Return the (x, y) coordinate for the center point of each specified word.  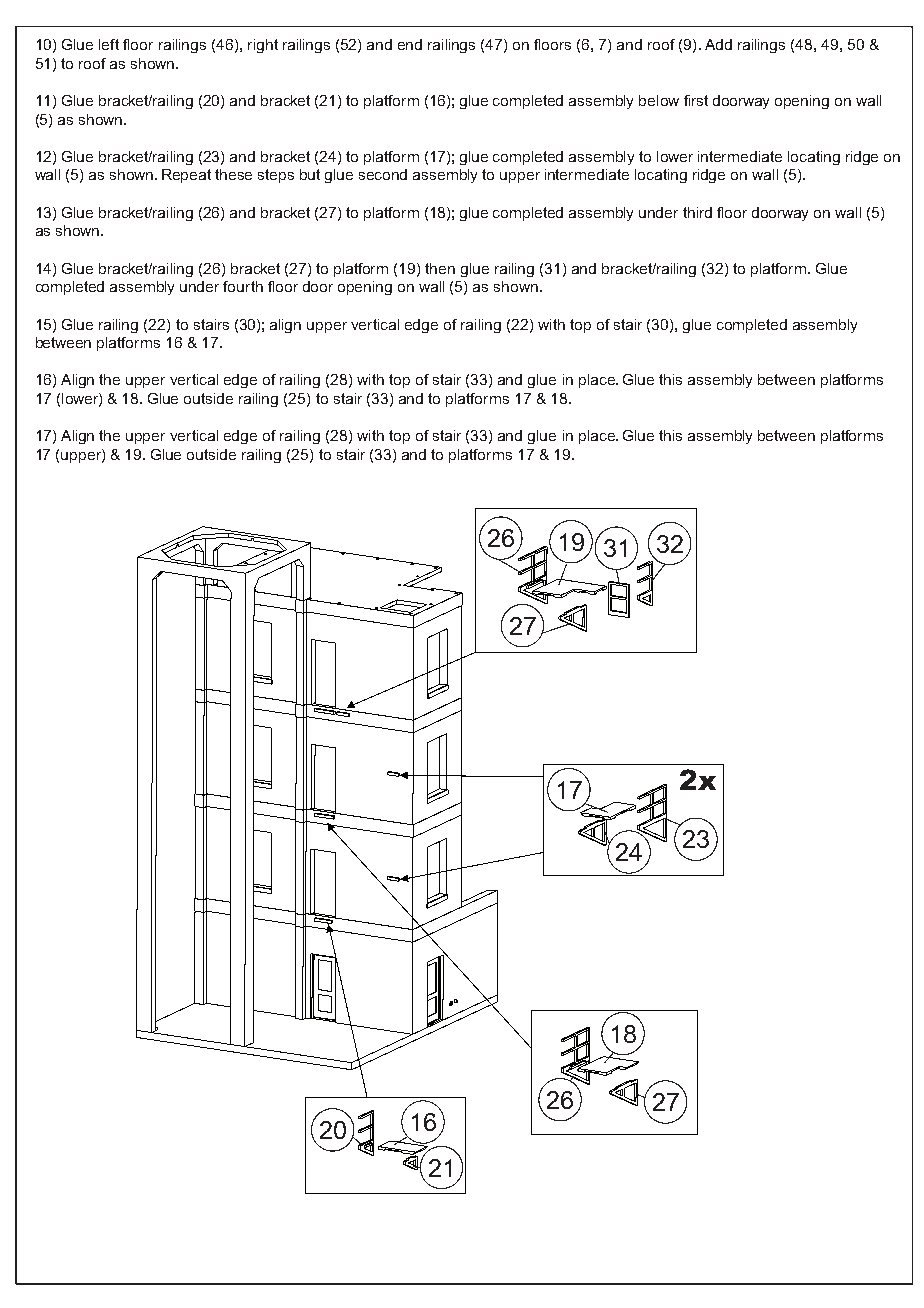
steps (276, 176)
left (109, 44)
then (440, 268)
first (696, 100)
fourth (243, 286)
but (310, 174)
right (263, 46)
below (659, 100)
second (383, 174)
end (410, 44)
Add (718, 44)
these (233, 174)
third (697, 212)
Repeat (186, 176)
